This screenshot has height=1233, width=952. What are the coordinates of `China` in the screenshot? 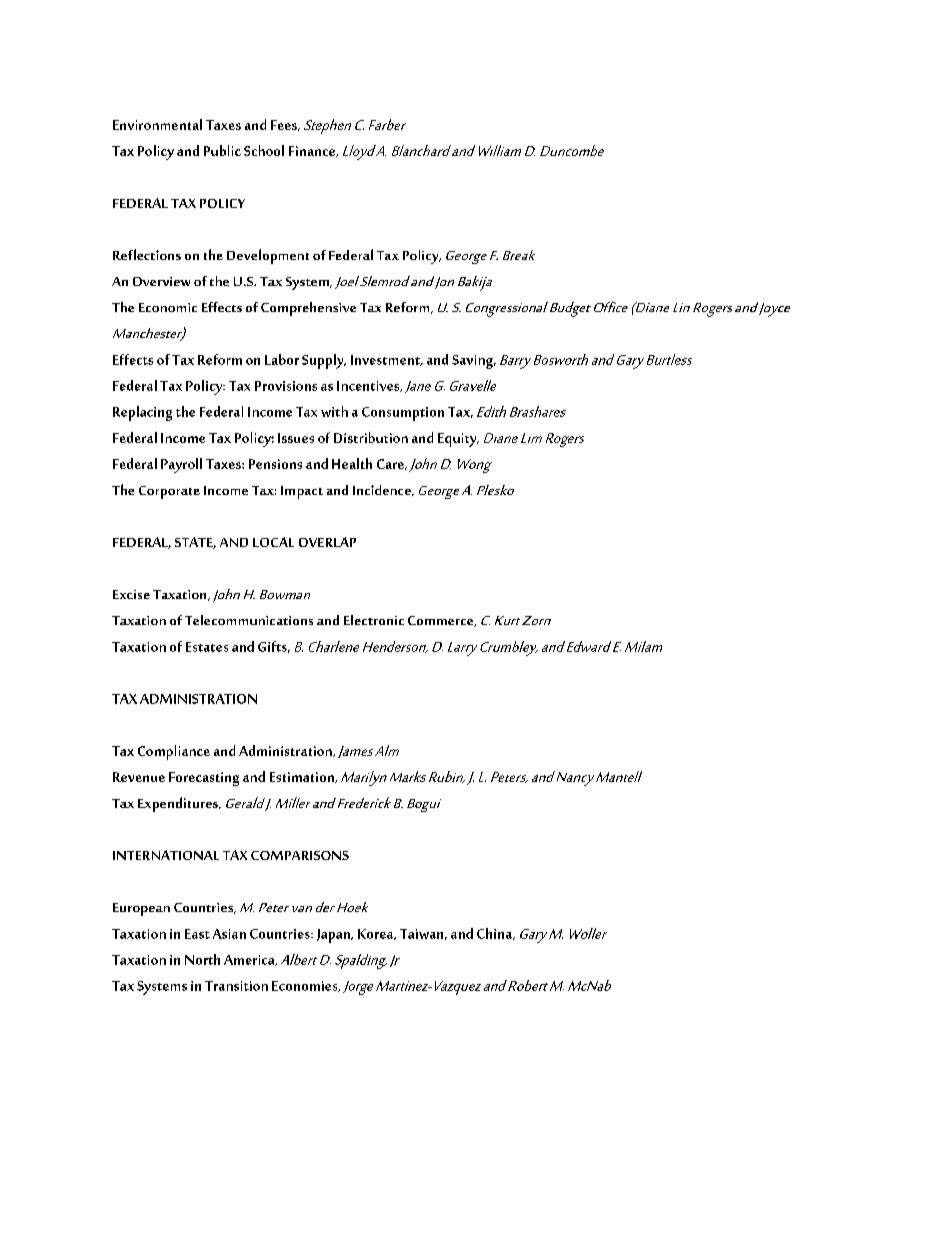 It's located at (496, 934).
